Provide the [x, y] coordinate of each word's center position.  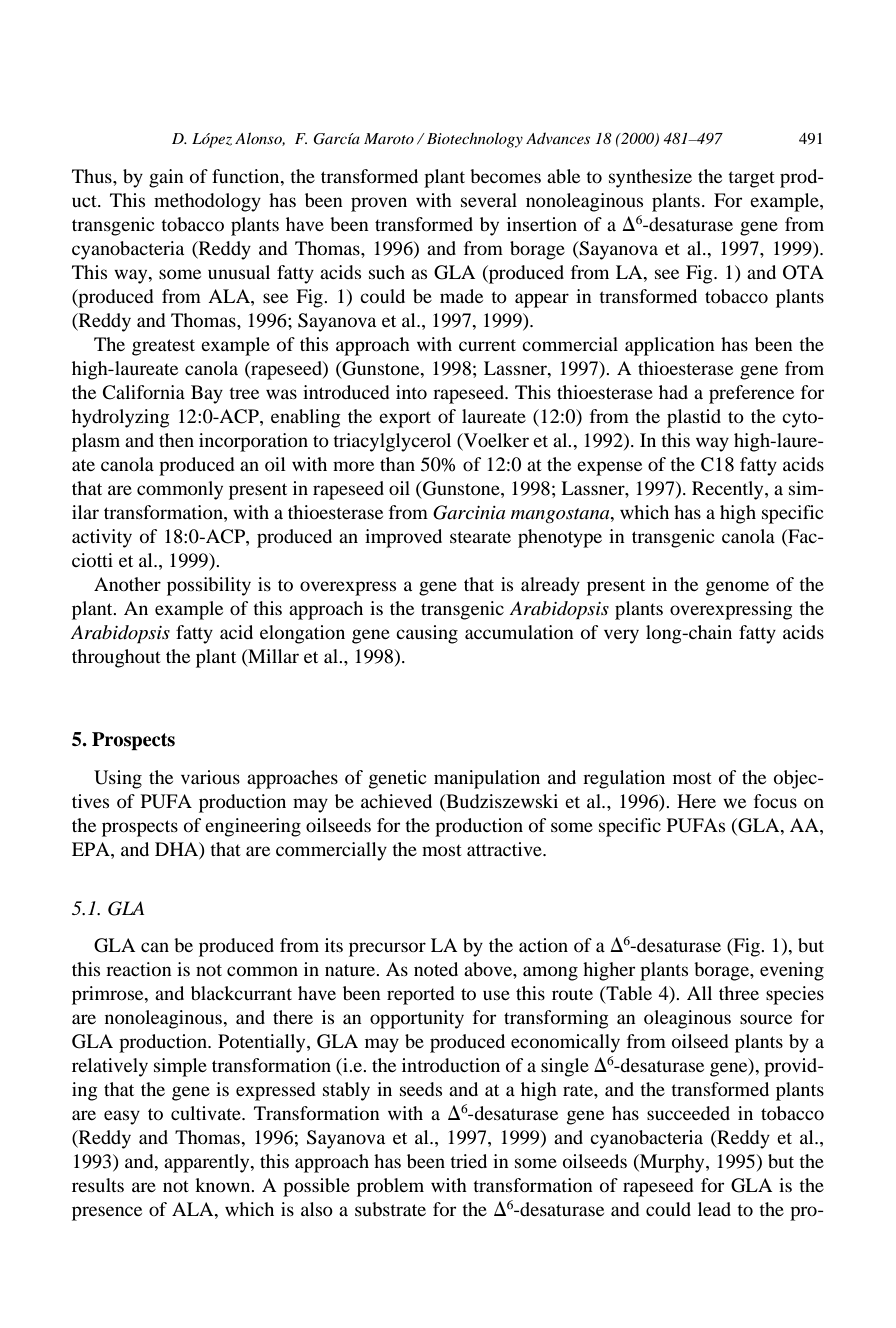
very [621, 636]
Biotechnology [475, 140]
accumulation [519, 632]
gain [166, 178]
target [751, 179]
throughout [116, 658]
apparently [208, 1163]
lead [714, 1209]
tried [468, 1161]
